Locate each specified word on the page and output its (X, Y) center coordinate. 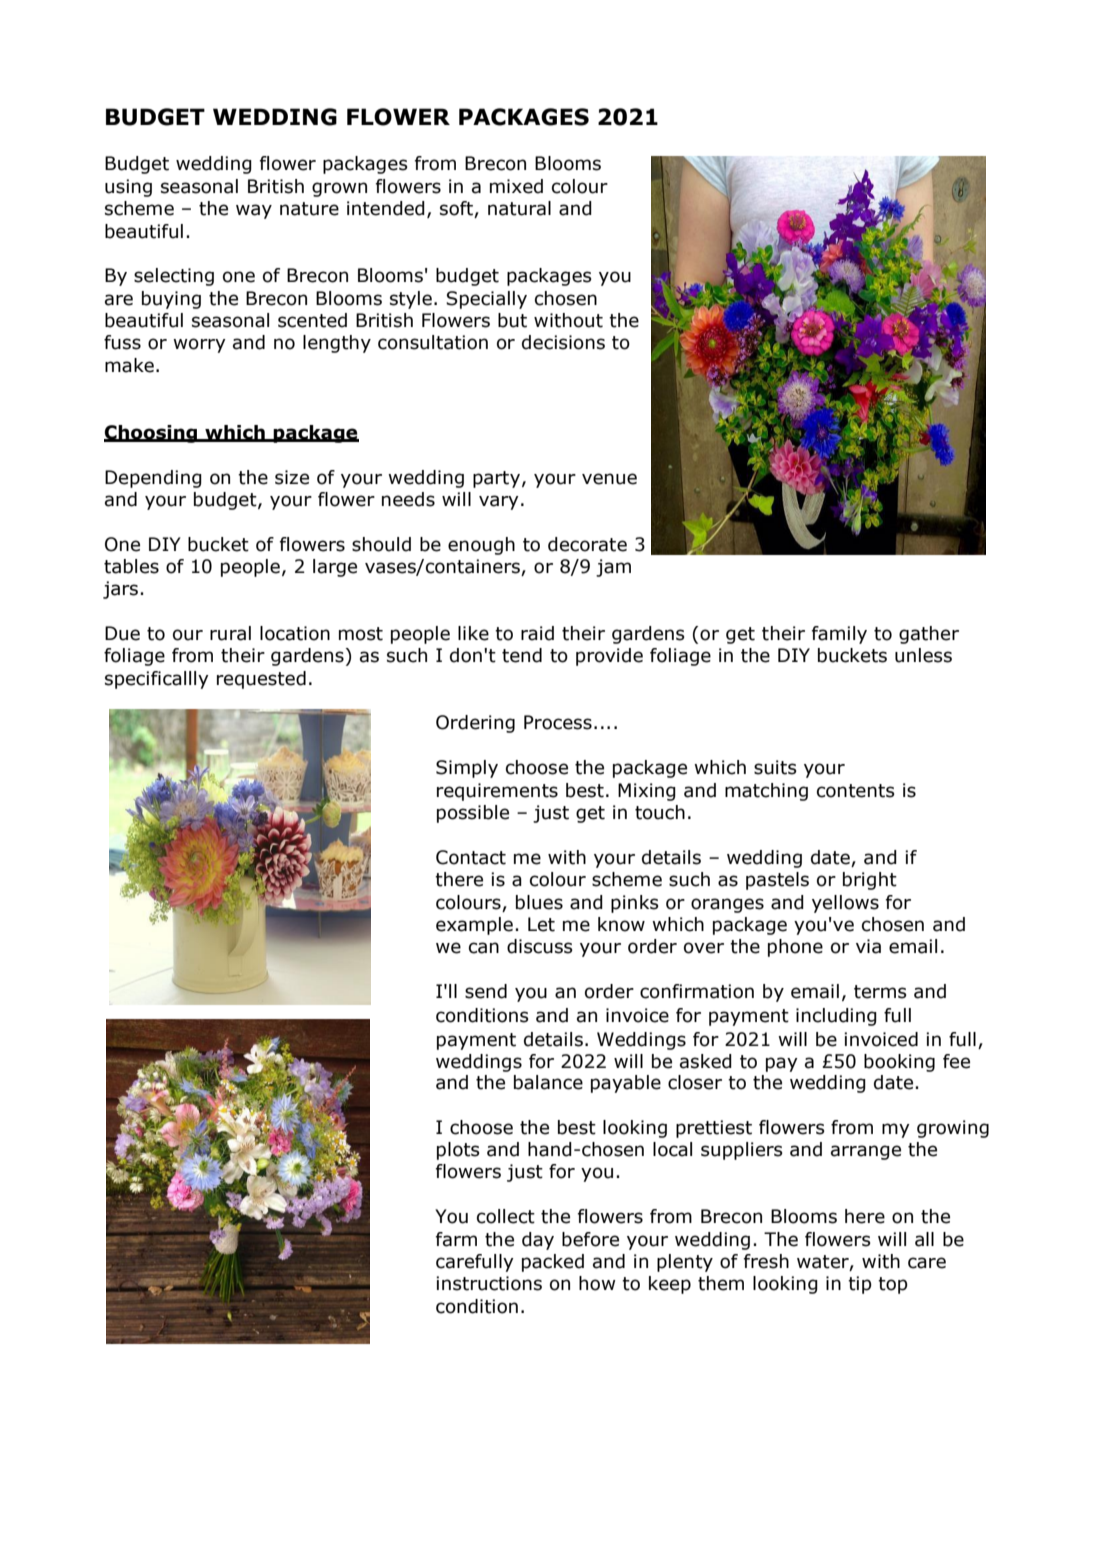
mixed (516, 186)
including (836, 1017)
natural (519, 208)
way (254, 211)
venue (609, 479)
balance (548, 1082)
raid (537, 633)
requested (261, 680)
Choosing (152, 434)
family (839, 635)
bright (870, 881)
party (498, 479)
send (486, 991)
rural (230, 633)
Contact (471, 857)
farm (456, 1239)
